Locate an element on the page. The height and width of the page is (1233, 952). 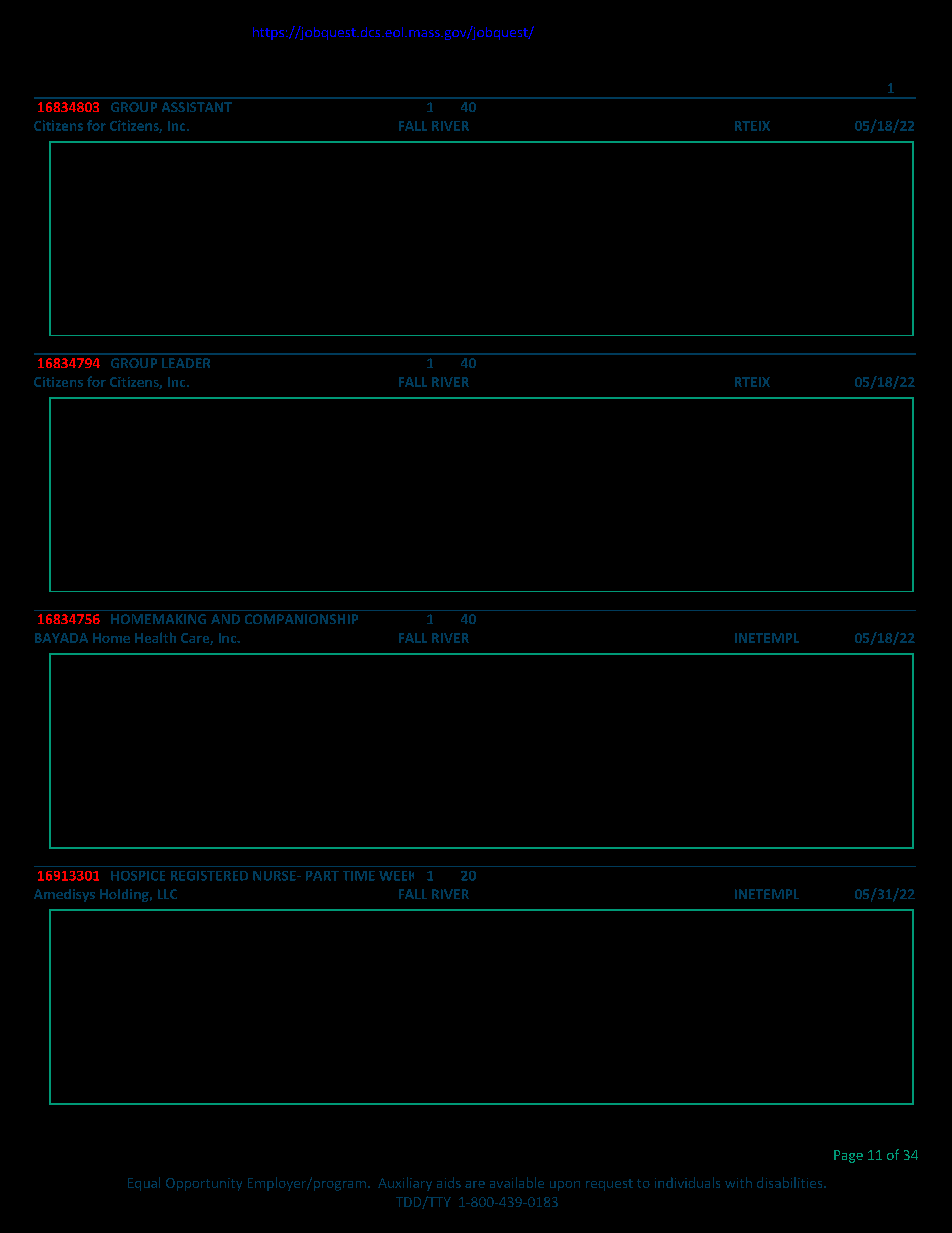
upon is located at coordinates (565, 1186).
